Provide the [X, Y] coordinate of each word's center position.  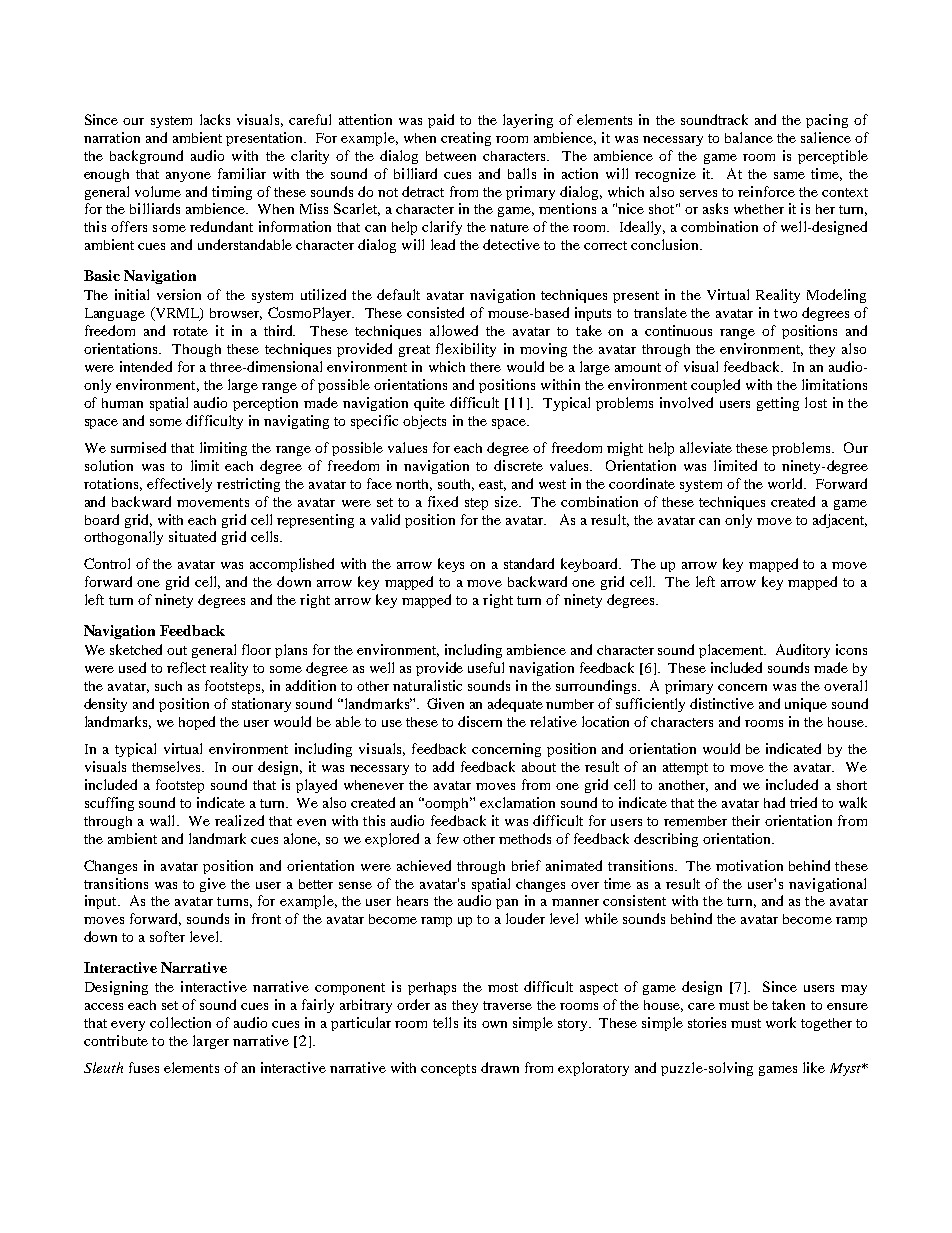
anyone [188, 177]
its [470, 1022]
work [781, 1022]
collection [180, 1022]
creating [466, 139]
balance [749, 137]
